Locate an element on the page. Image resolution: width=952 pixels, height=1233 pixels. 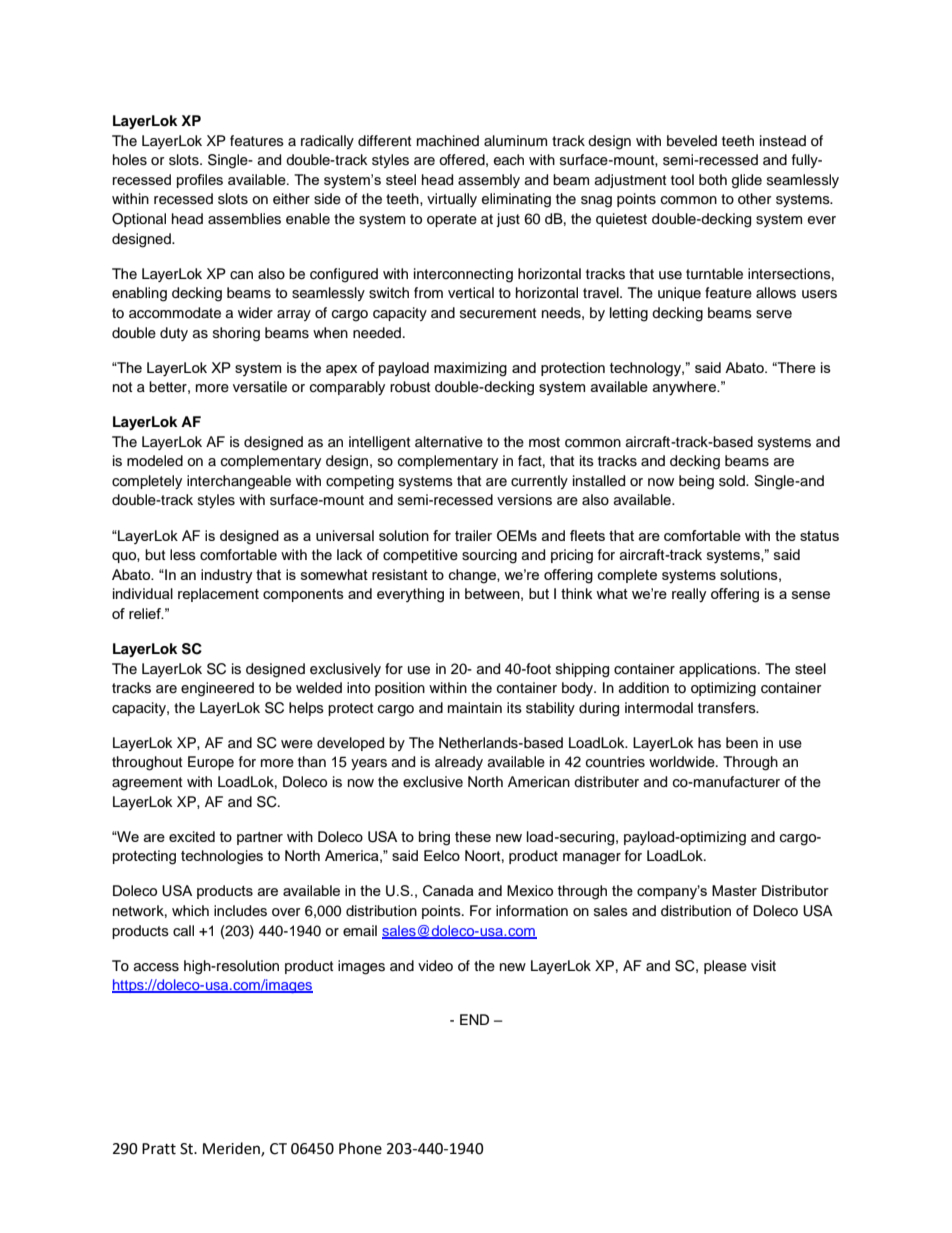
anywhere is located at coordinates (685, 388).
